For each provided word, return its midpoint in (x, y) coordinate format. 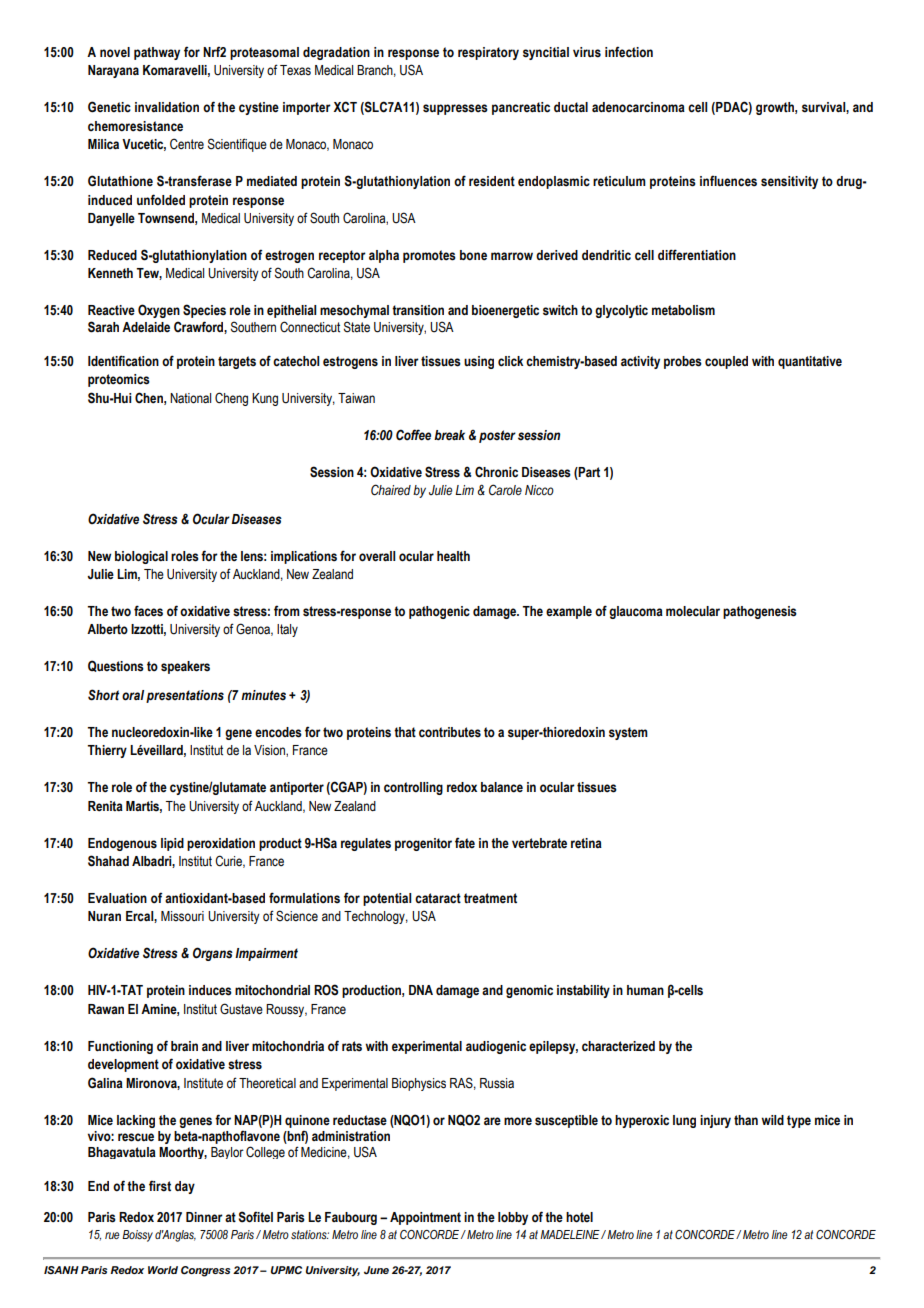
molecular (693, 611)
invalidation (167, 107)
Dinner (204, 1217)
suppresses (455, 109)
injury (715, 1121)
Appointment (425, 1218)
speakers (185, 667)
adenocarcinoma (638, 107)
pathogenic (439, 612)
